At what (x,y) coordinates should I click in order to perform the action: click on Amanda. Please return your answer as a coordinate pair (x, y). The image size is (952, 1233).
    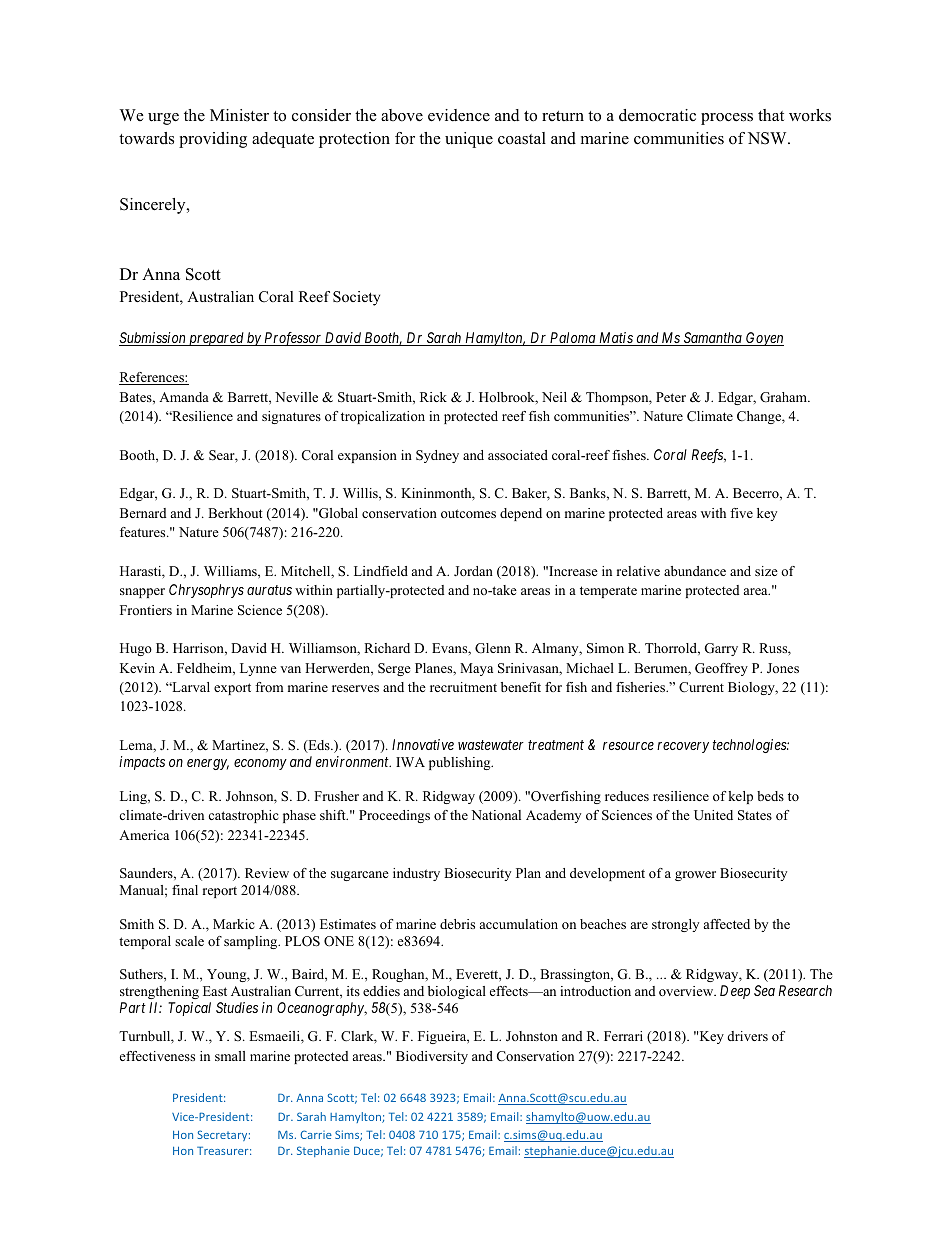
    Looking at the image, I should click on (184, 397).
